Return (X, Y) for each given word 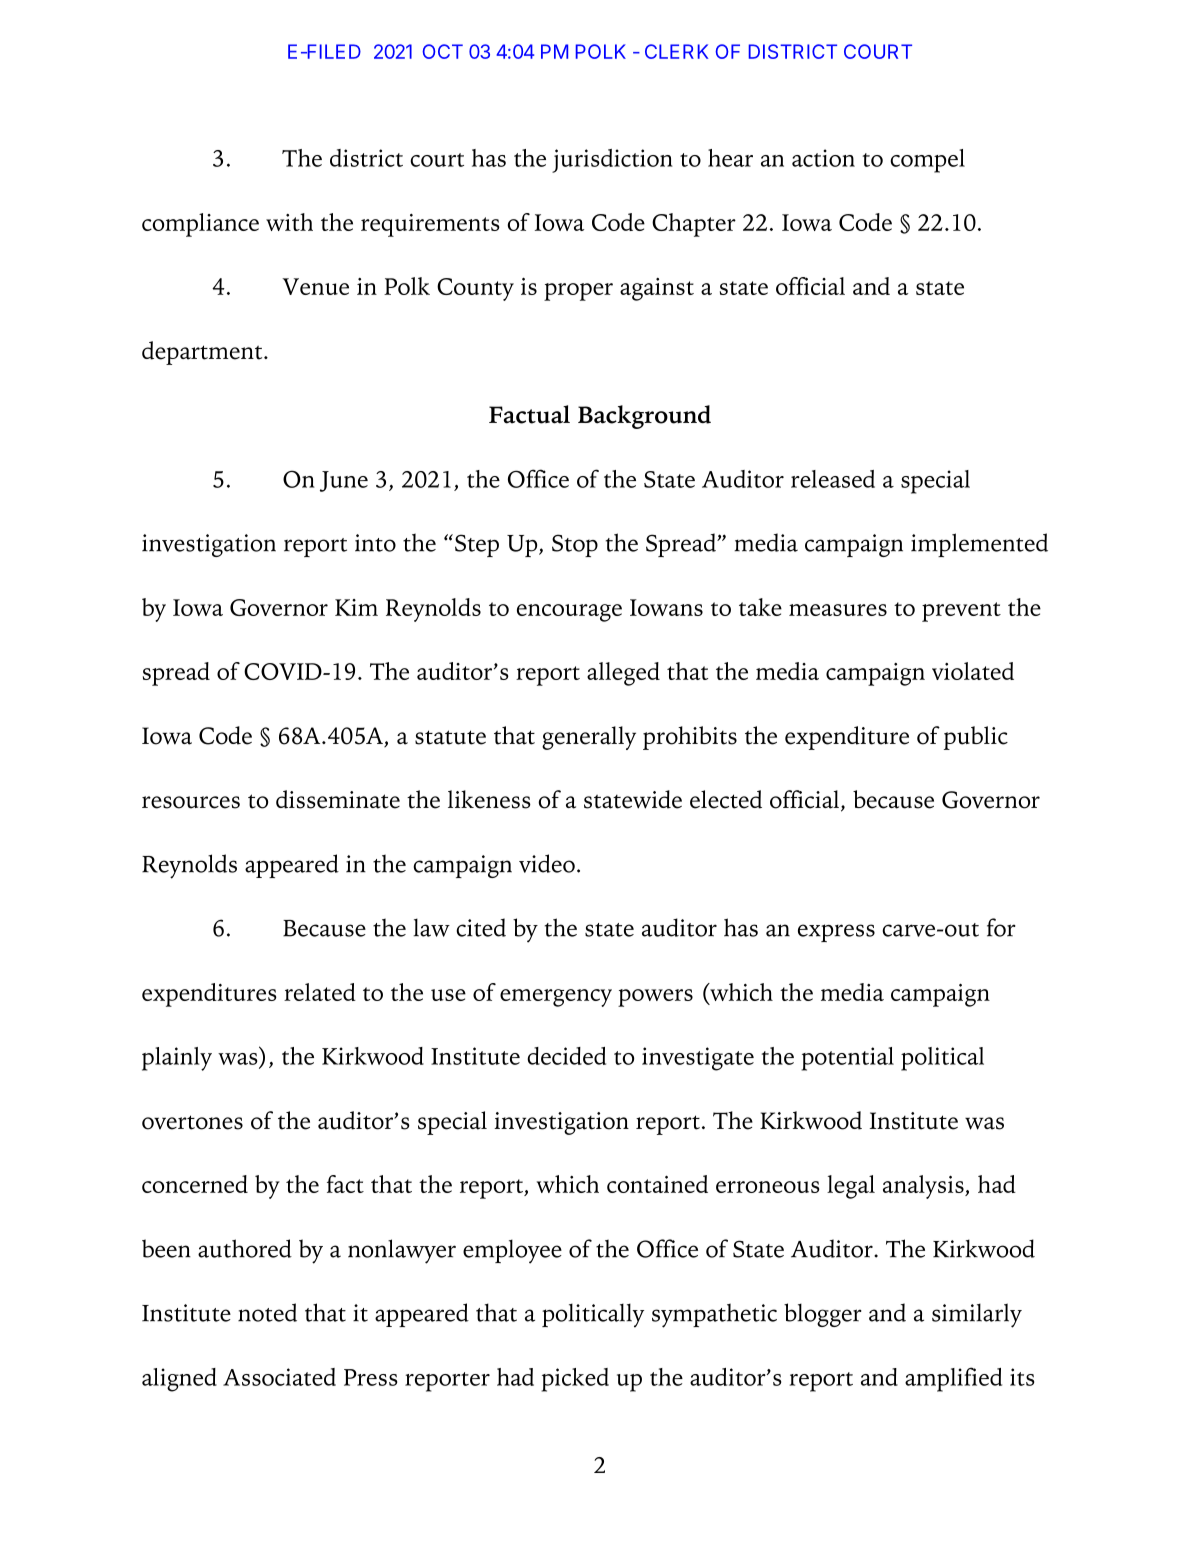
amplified (953, 1379)
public (976, 738)
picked (575, 1380)
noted (267, 1312)
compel (927, 161)
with (289, 222)
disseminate (338, 799)
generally (589, 738)
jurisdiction (612, 161)
